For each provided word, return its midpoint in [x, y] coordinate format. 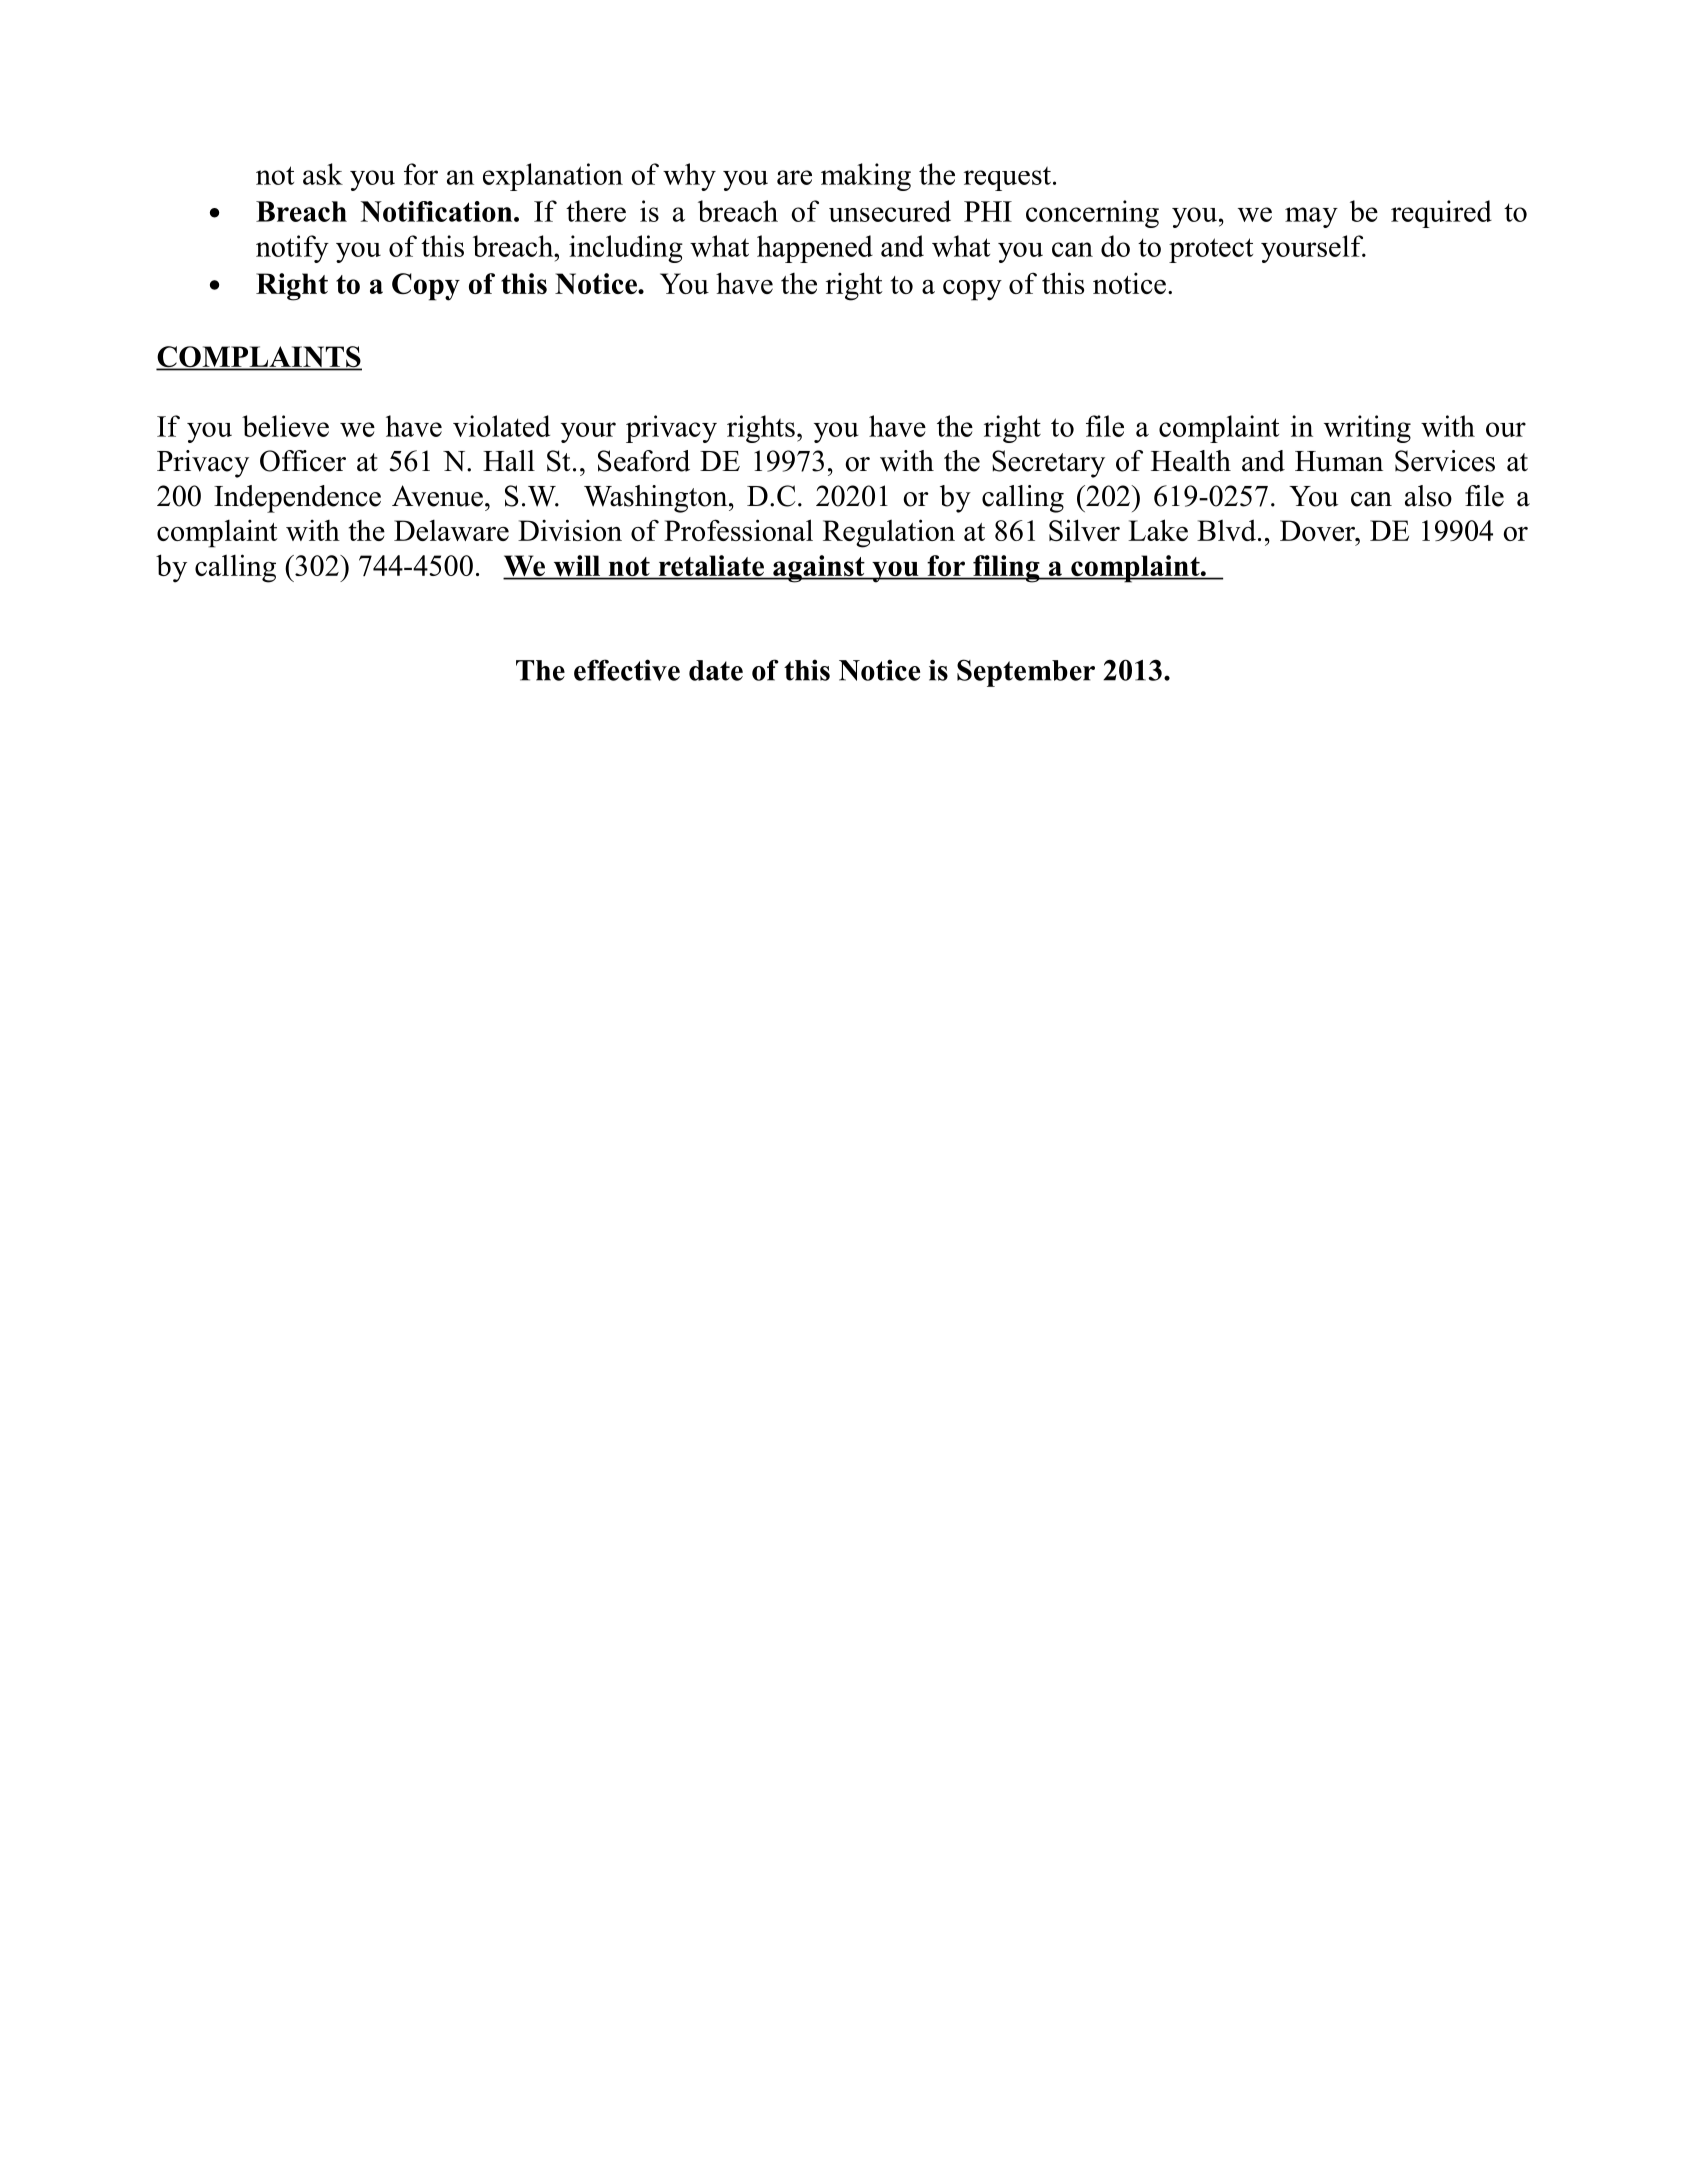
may [1311, 217]
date [716, 670]
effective [627, 670]
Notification [438, 211]
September [1026, 673]
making [866, 177]
